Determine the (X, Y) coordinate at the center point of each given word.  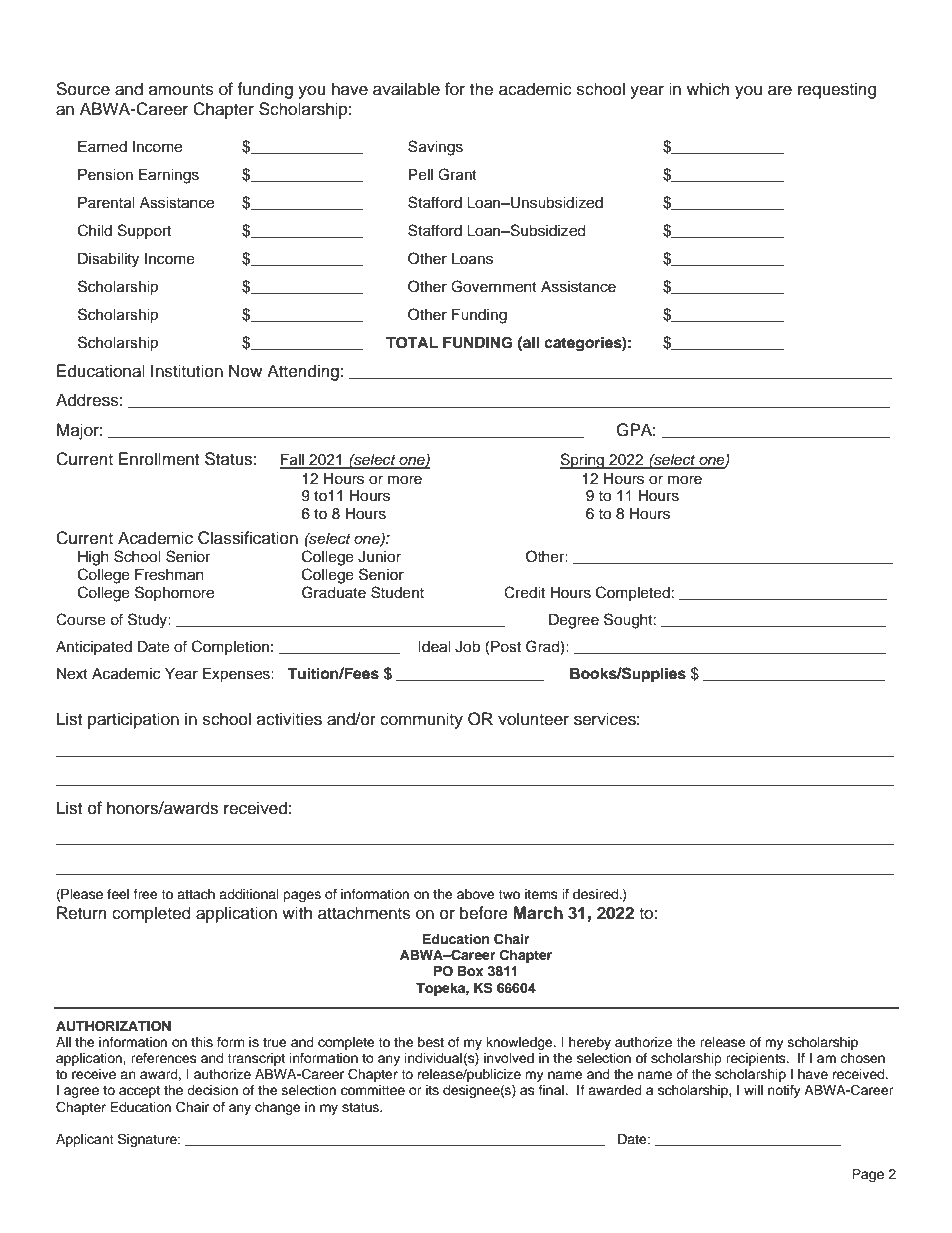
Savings (435, 148)
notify (784, 1091)
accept (139, 1092)
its (432, 1090)
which (708, 89)
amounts (181, 90)
